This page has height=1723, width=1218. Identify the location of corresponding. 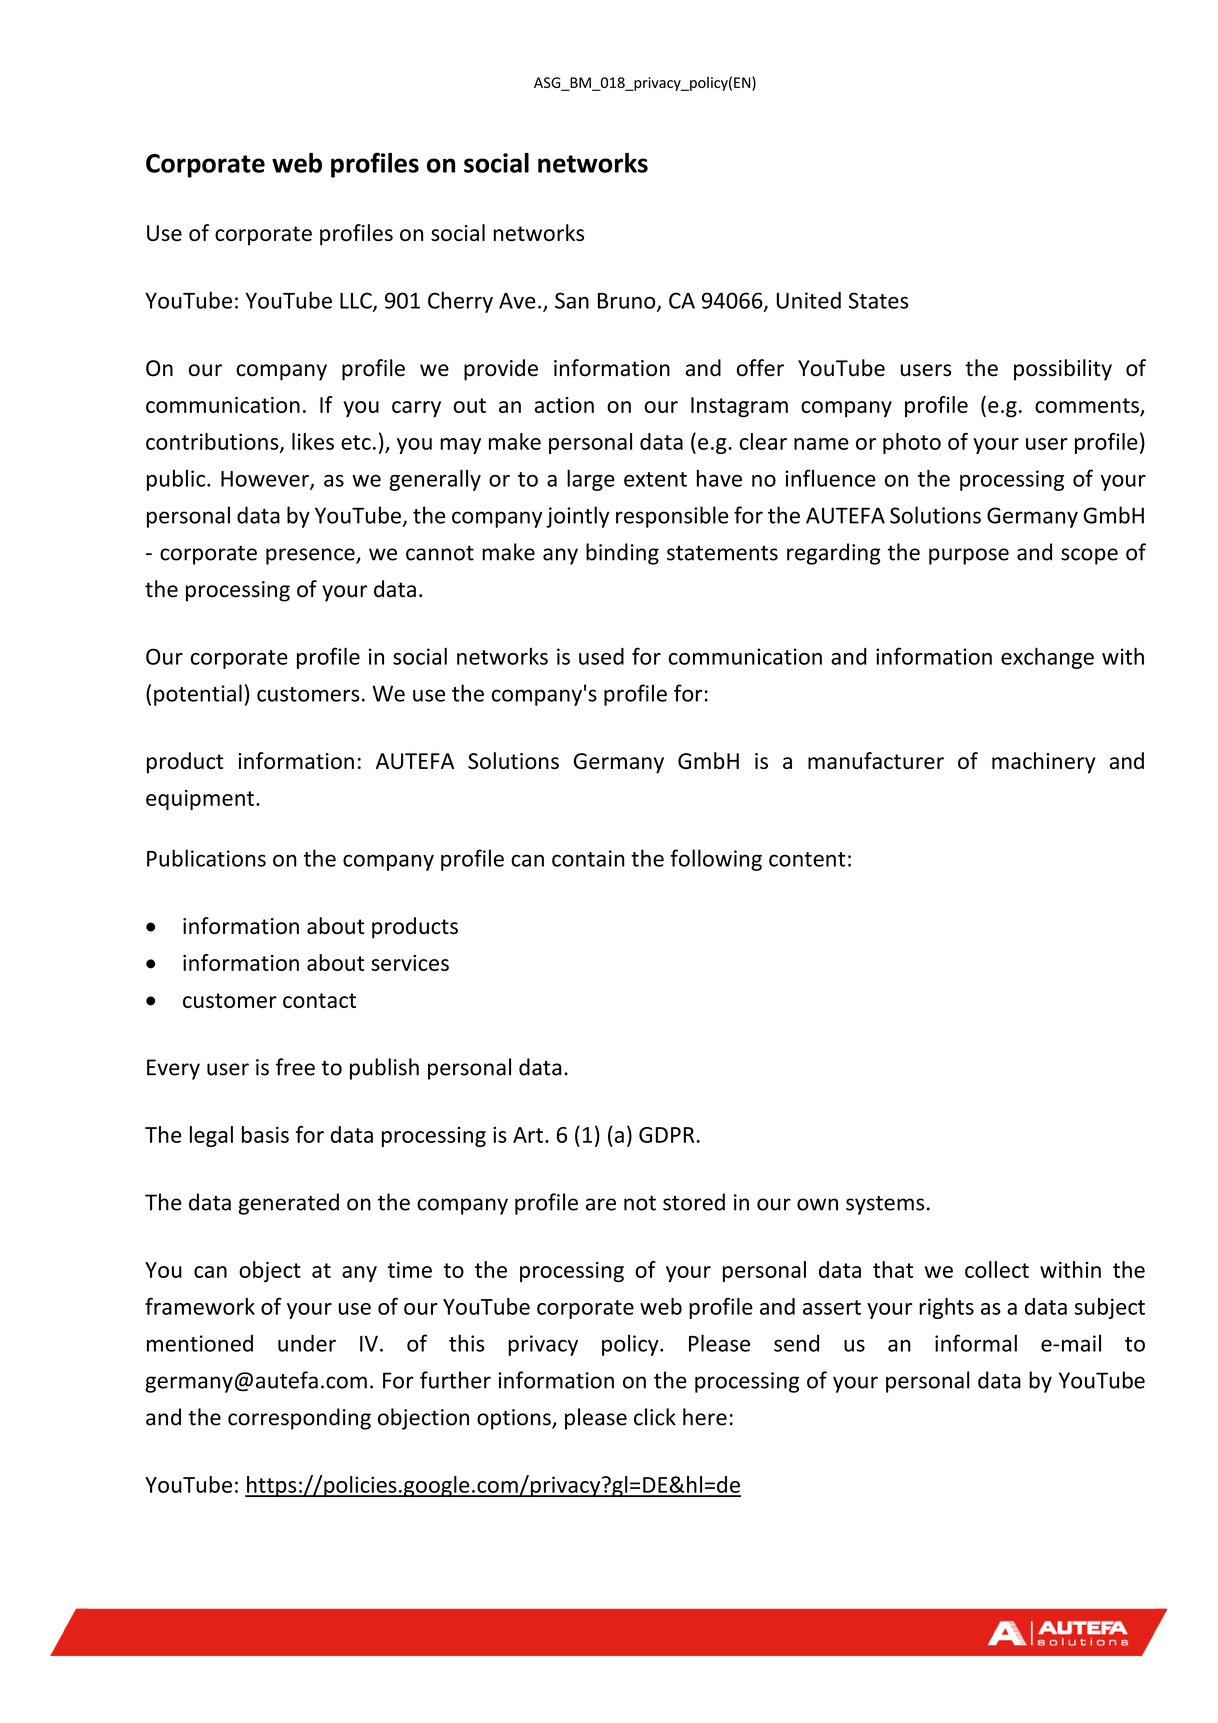
(299, 1419).
